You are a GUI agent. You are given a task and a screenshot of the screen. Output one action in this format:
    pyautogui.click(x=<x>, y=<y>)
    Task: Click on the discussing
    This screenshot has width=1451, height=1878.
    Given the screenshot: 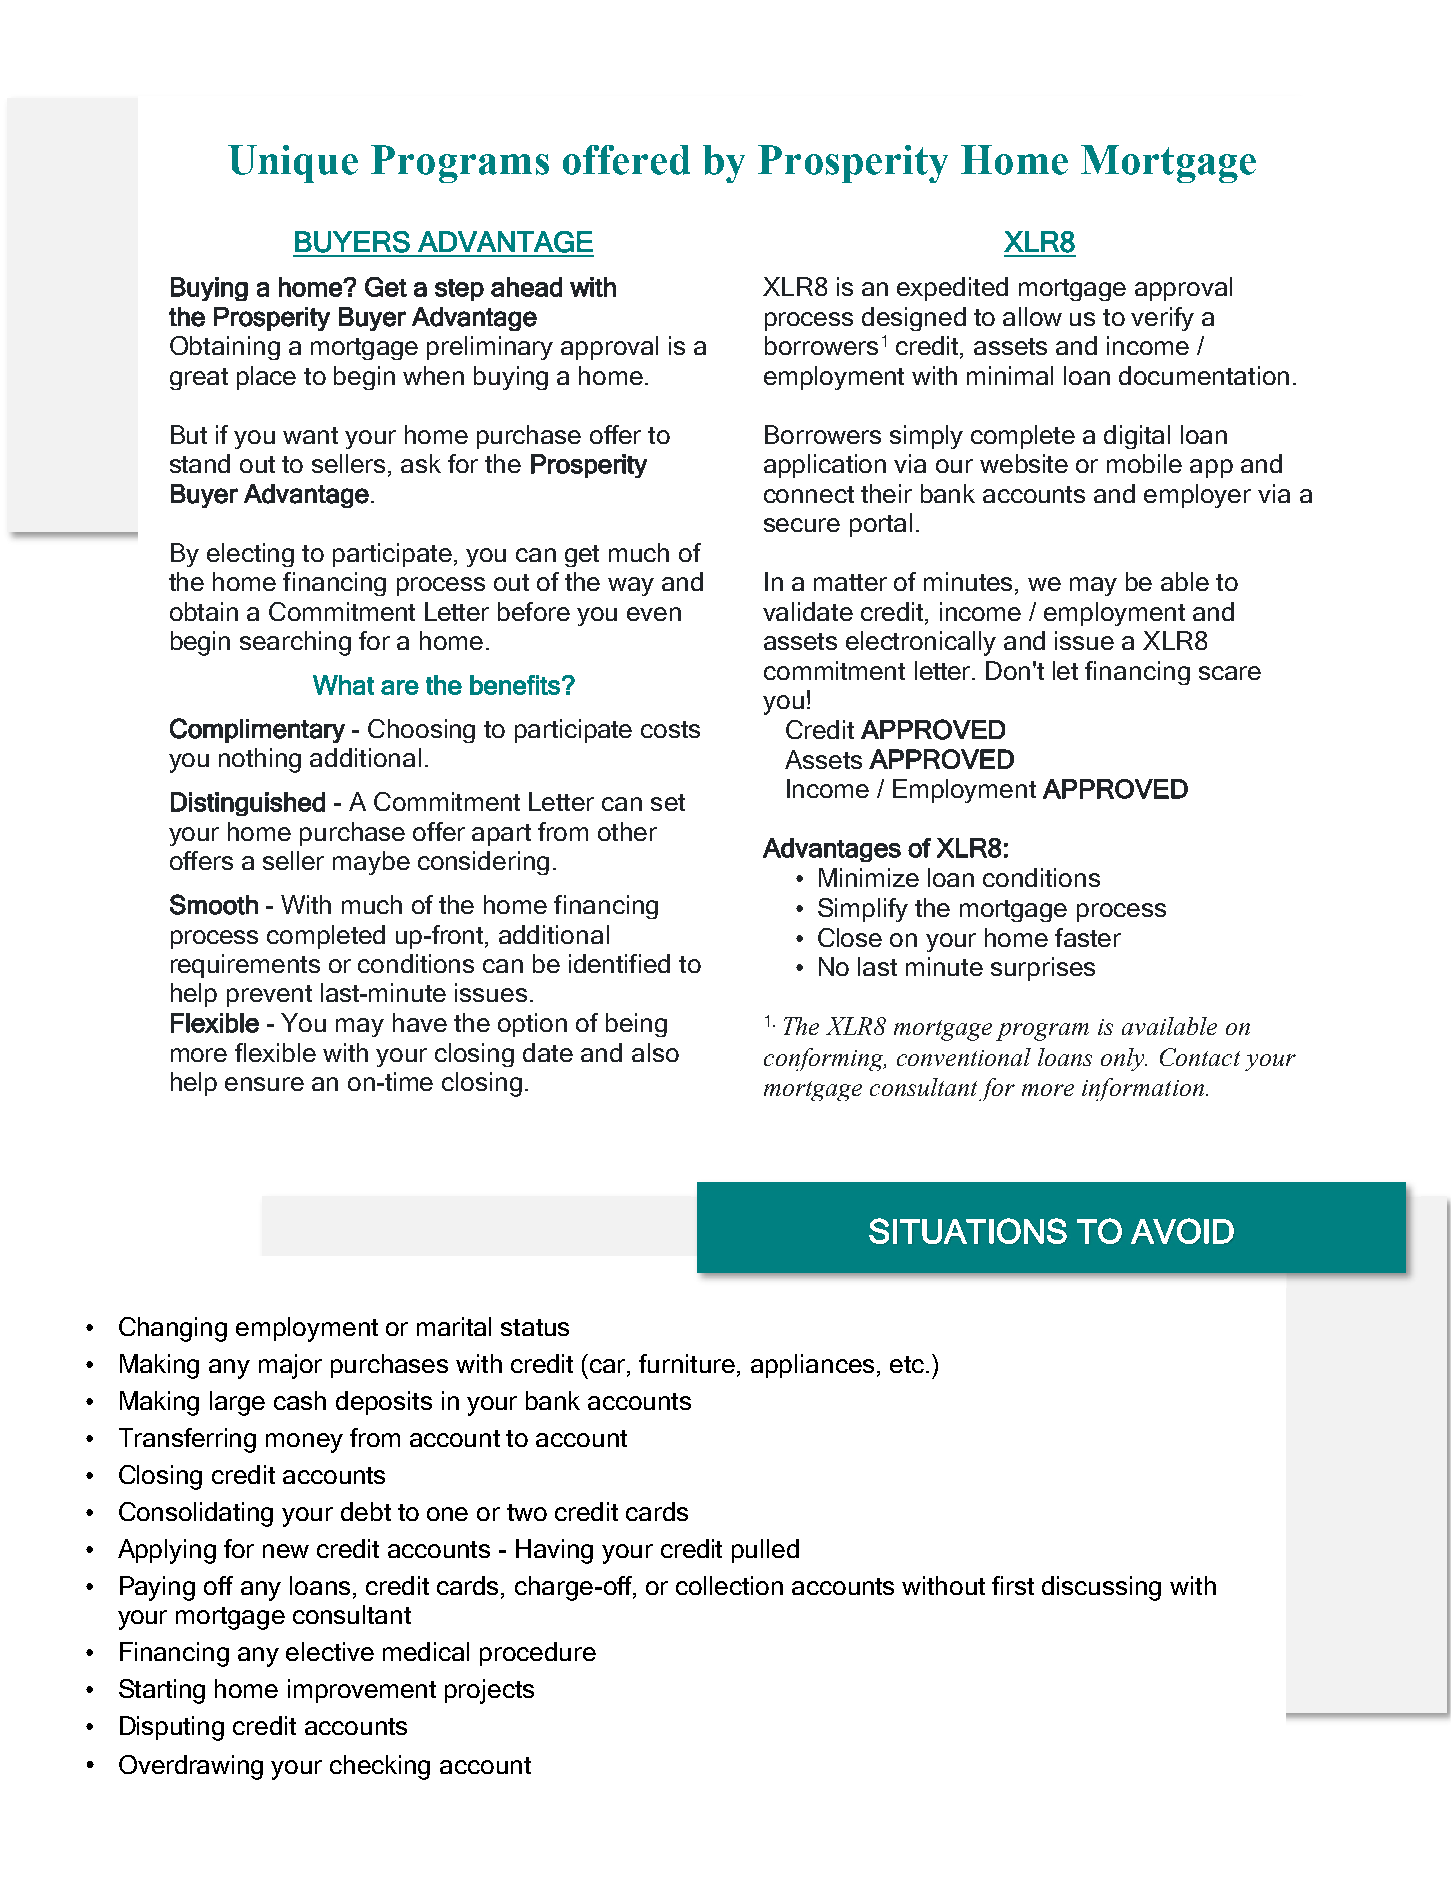 What is the action you would take?
    pyautogui.click(x=1101, y=1588)
